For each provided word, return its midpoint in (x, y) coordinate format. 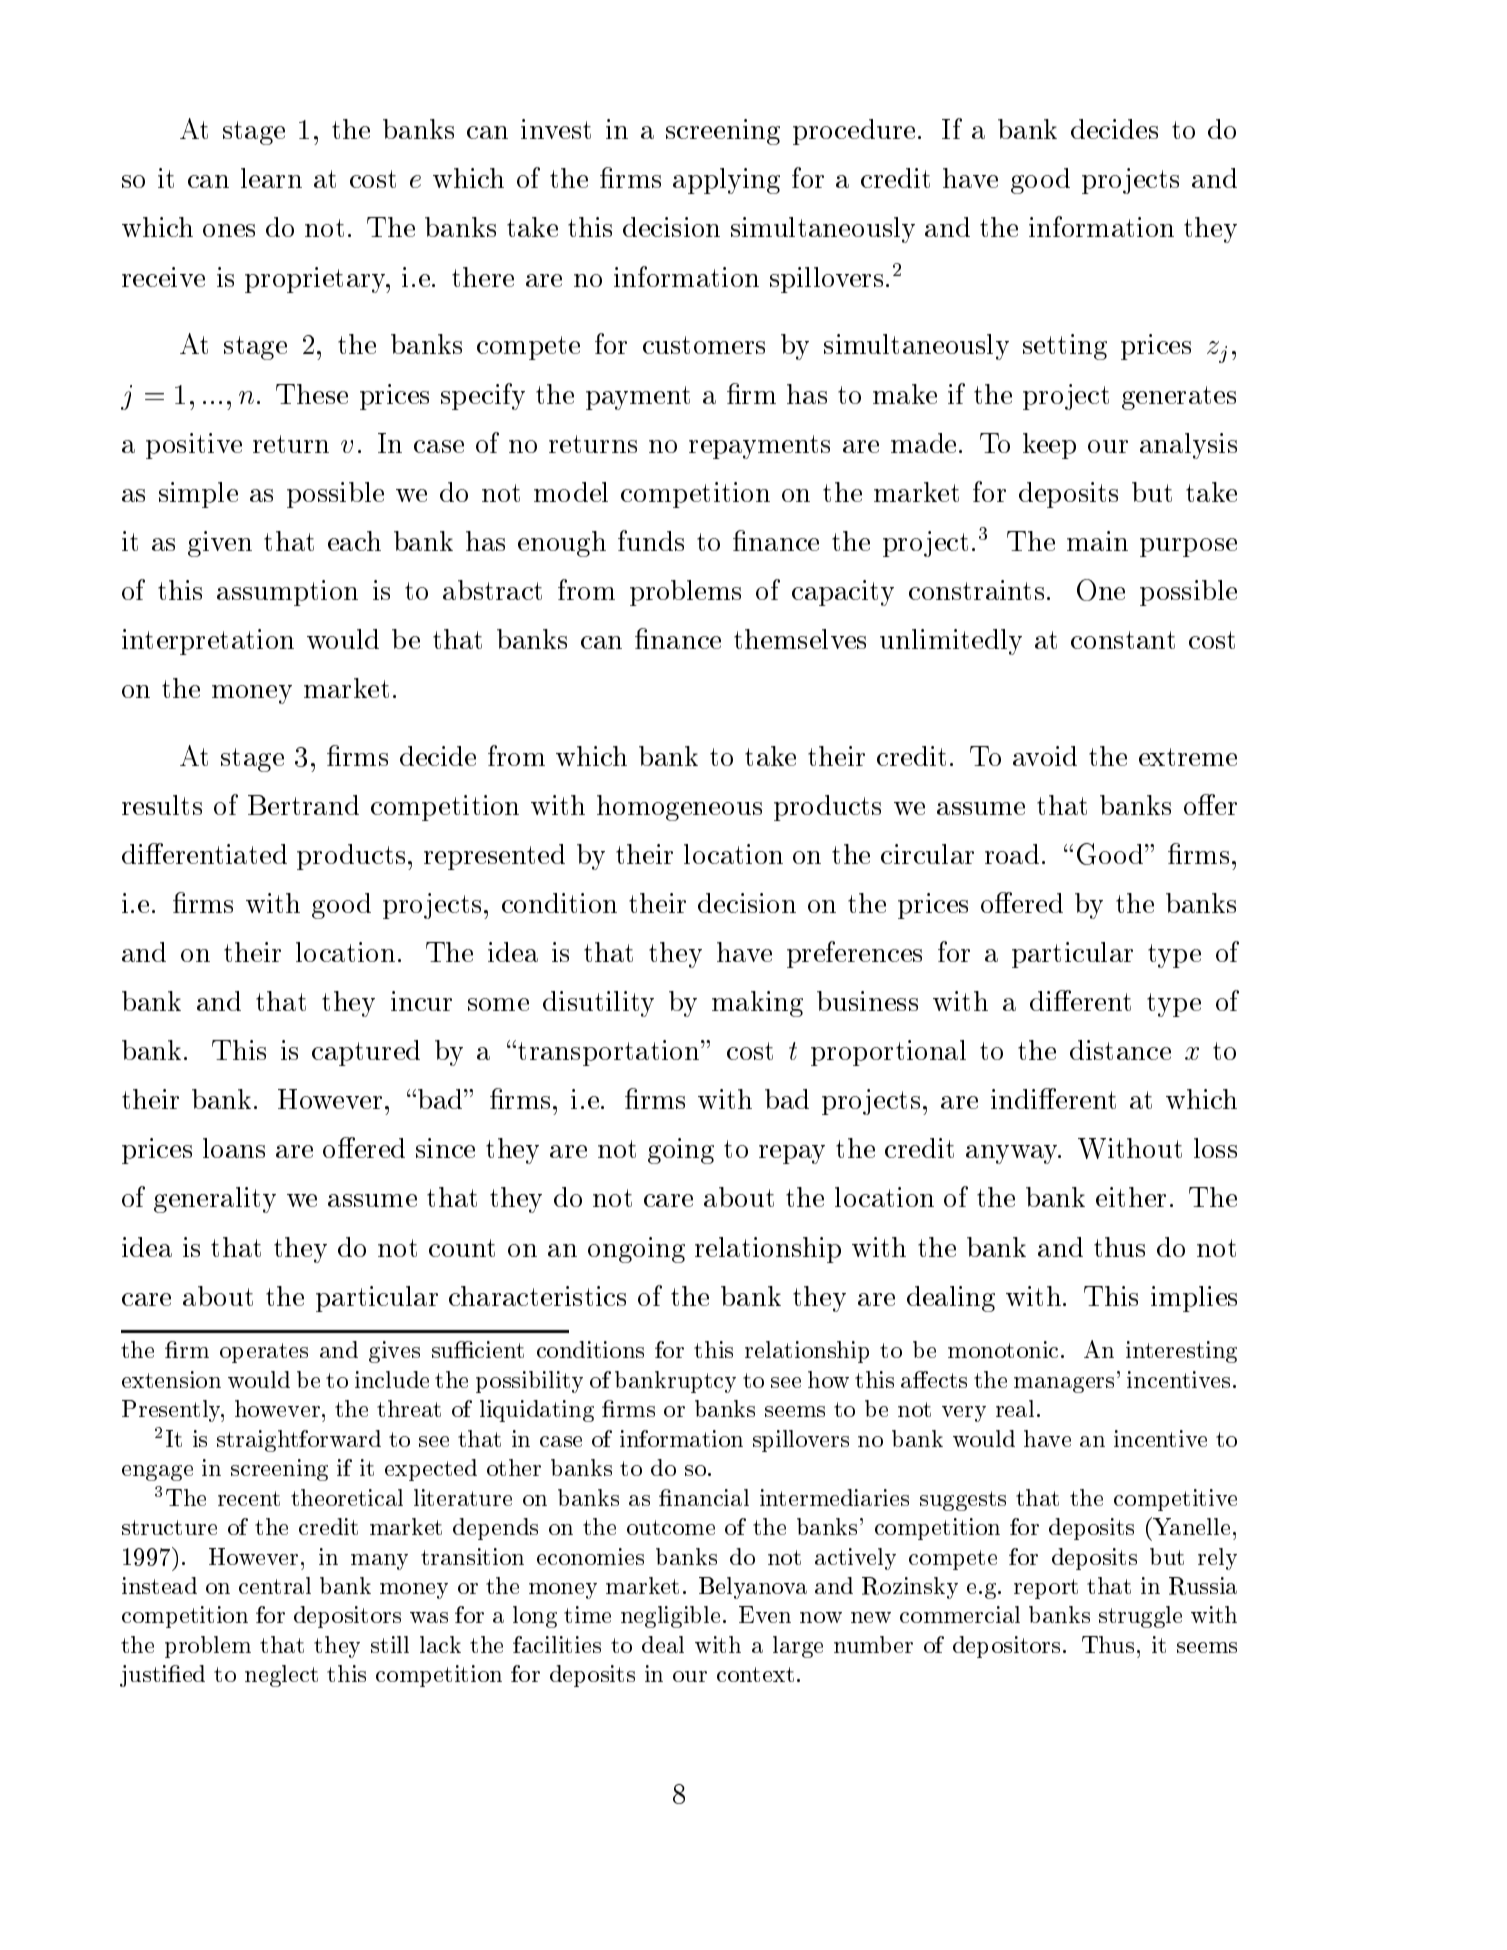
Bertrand (303, 805)
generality (215, 1200)
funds (651, 540)
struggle (1140, 1617)
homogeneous (679, 808)
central (275, 1585)
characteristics (537, 1296)
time (587, 1614)
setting (1065, 347)
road (1012, 854)
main (1097, 541)
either (1131, 1197)
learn (271, 178)
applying (726, 181)
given (220, 544)
